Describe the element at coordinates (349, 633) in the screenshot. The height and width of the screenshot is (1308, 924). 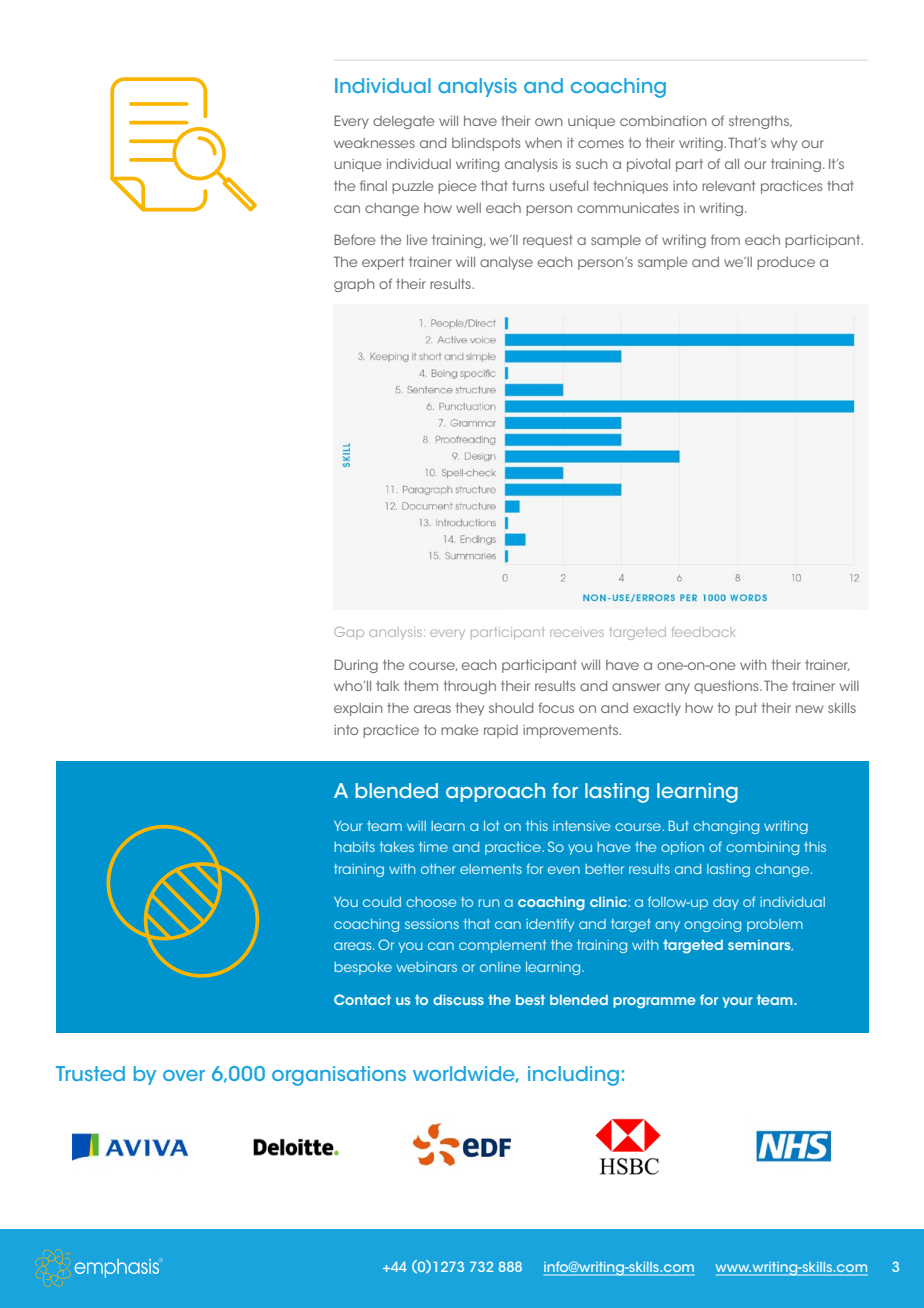
I see `Gap` at that location.
